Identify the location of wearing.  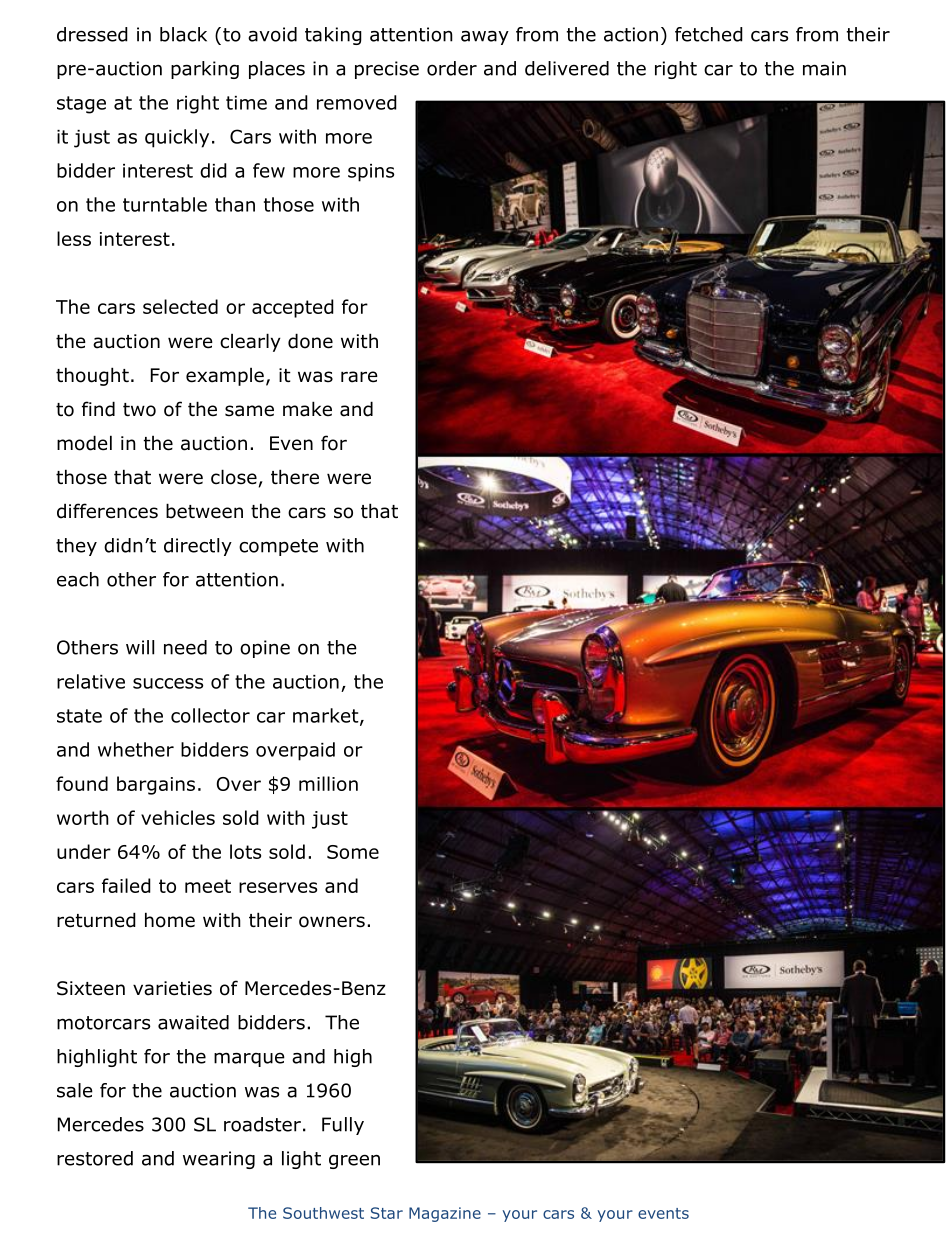
(219, 1160).
